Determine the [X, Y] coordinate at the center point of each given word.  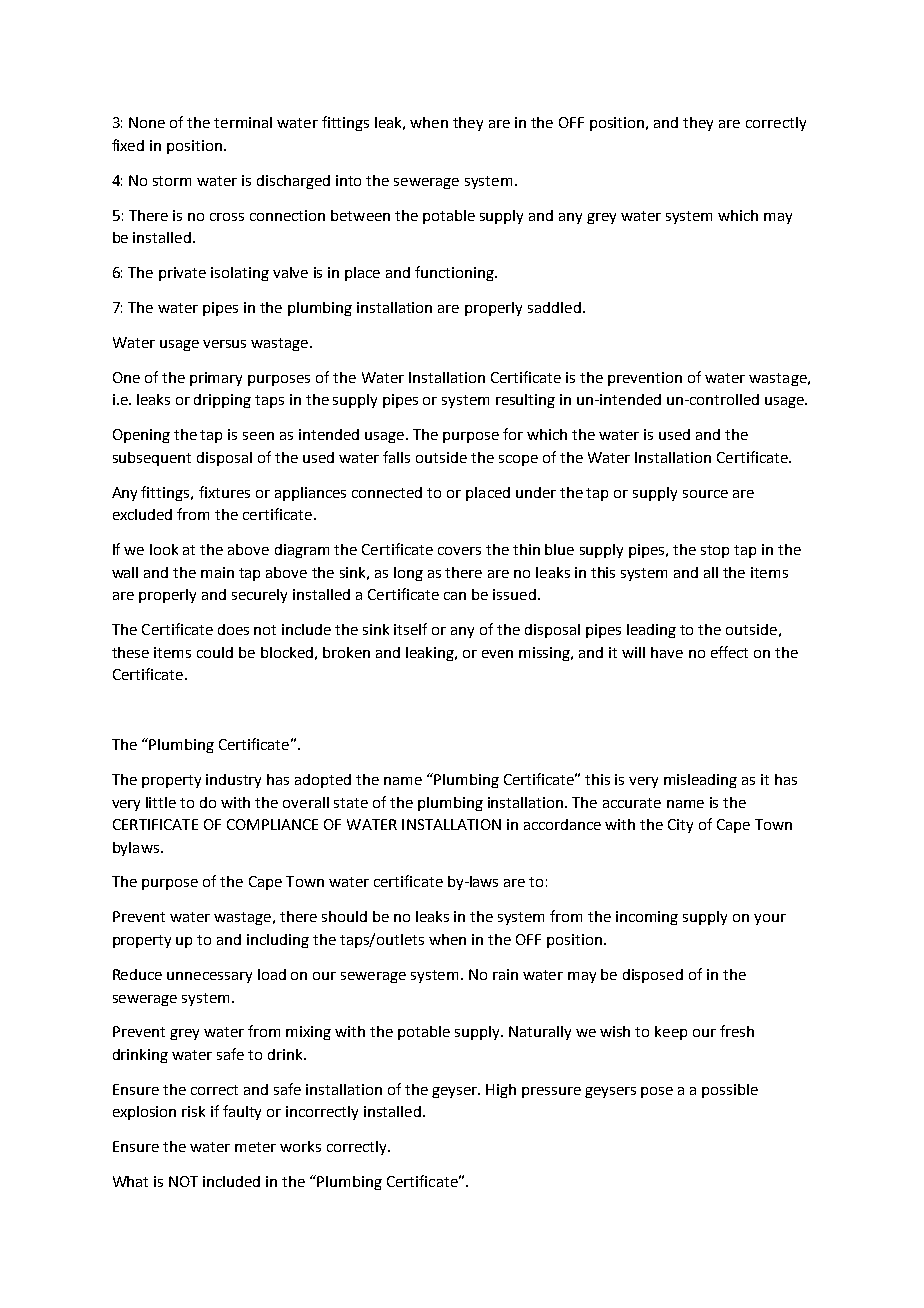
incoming [647, 918]
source [705, 494]
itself [410, 629]
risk [193, 1111]
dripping [222, 401]
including [278, 941]
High [501, 1091]
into [348, 180]
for [513, 434]
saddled [554, 307]
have [667, 652]
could [215, 652]
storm [172, 181]
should [344, 916]
